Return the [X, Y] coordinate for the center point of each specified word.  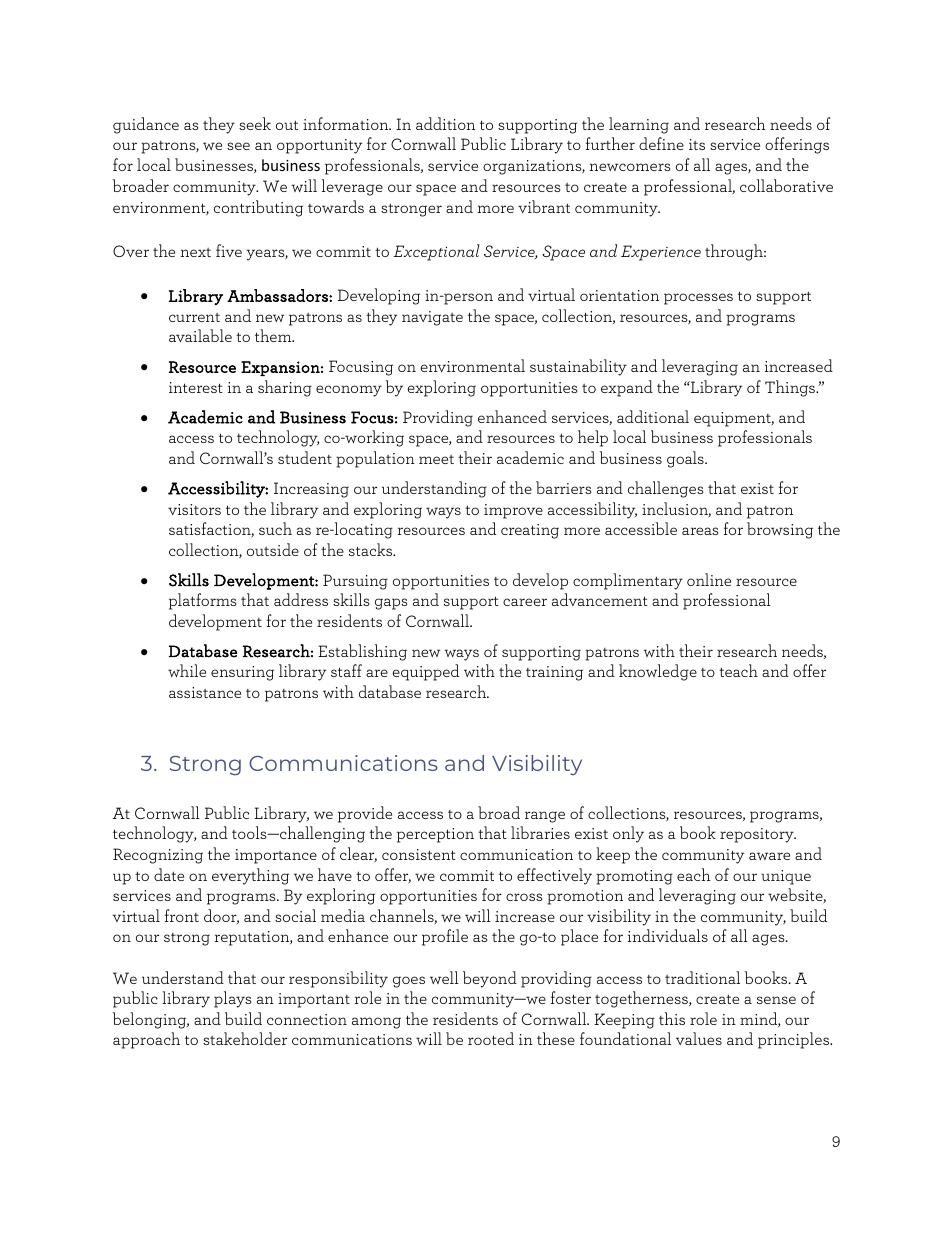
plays [232, 999]
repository [758, 835]
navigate [432, 318]
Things [791, 388]
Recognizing [158, 856]
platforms [202, 601]
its [697, 144]
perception [435, 835]
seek [255, 123]
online [709, 579]
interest [195, 387]
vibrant [544, 206]
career [525, 602]
